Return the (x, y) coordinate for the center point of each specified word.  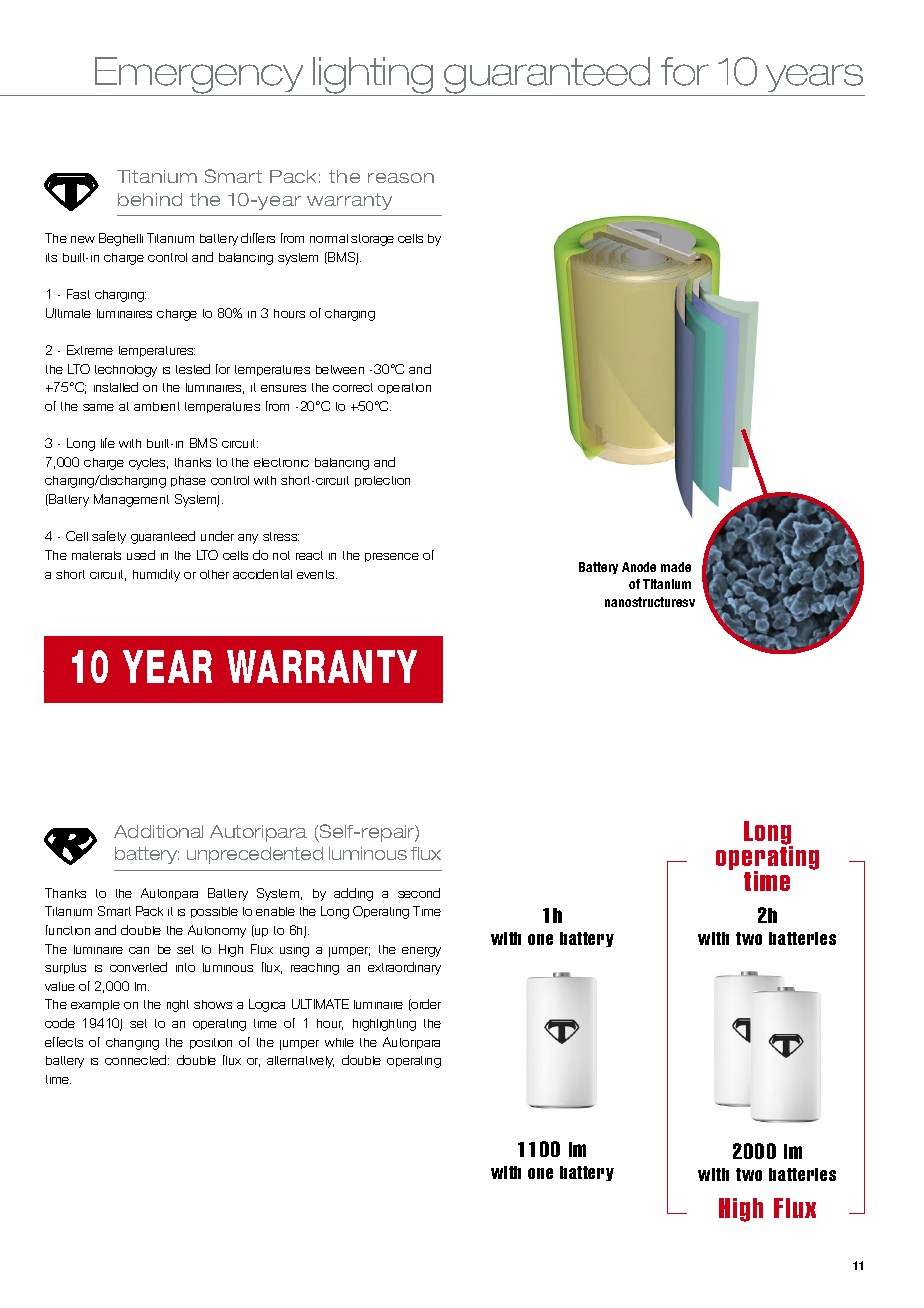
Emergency (200, 76)
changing (132, 1044)
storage (372, 240)
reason (401, 178)
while (339, 1042)
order (425, 1005)
